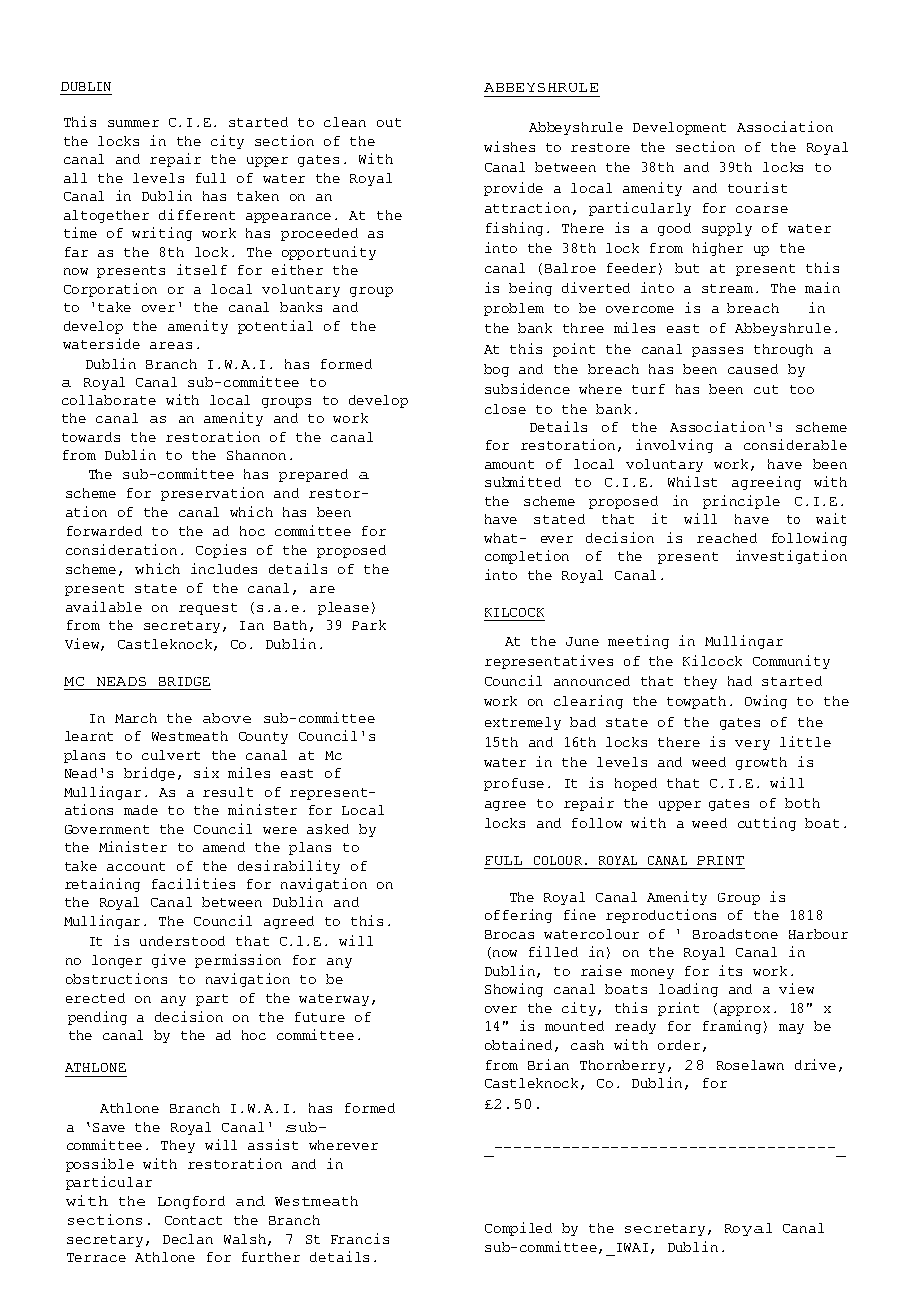  What do you see at coordinates (518, 1229) in the page?
I see `Compiled` at bounding box center [518, 1229].
